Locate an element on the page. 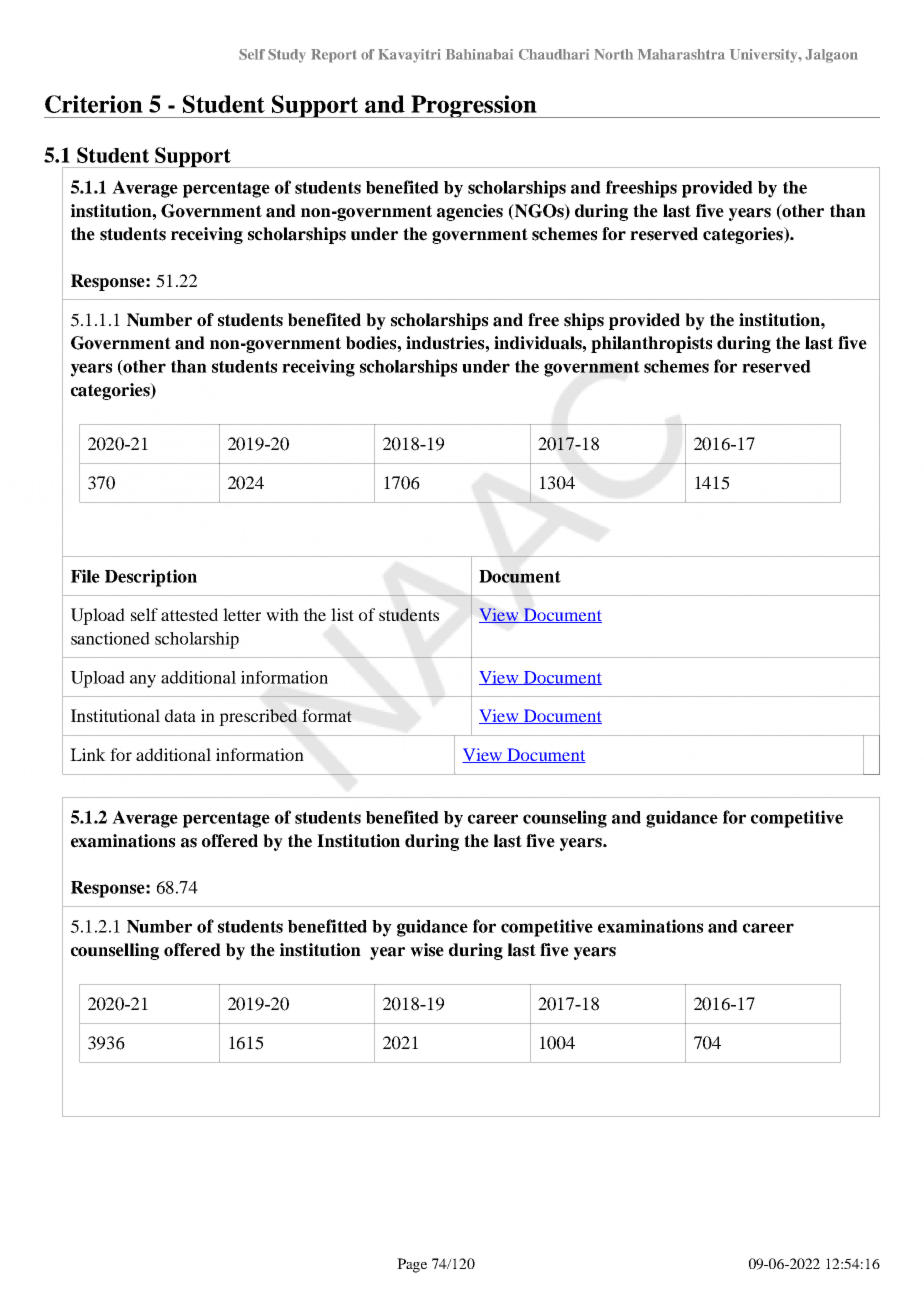 This image has width=924, height=1308. Page is located at coordinates (412, 1265).
